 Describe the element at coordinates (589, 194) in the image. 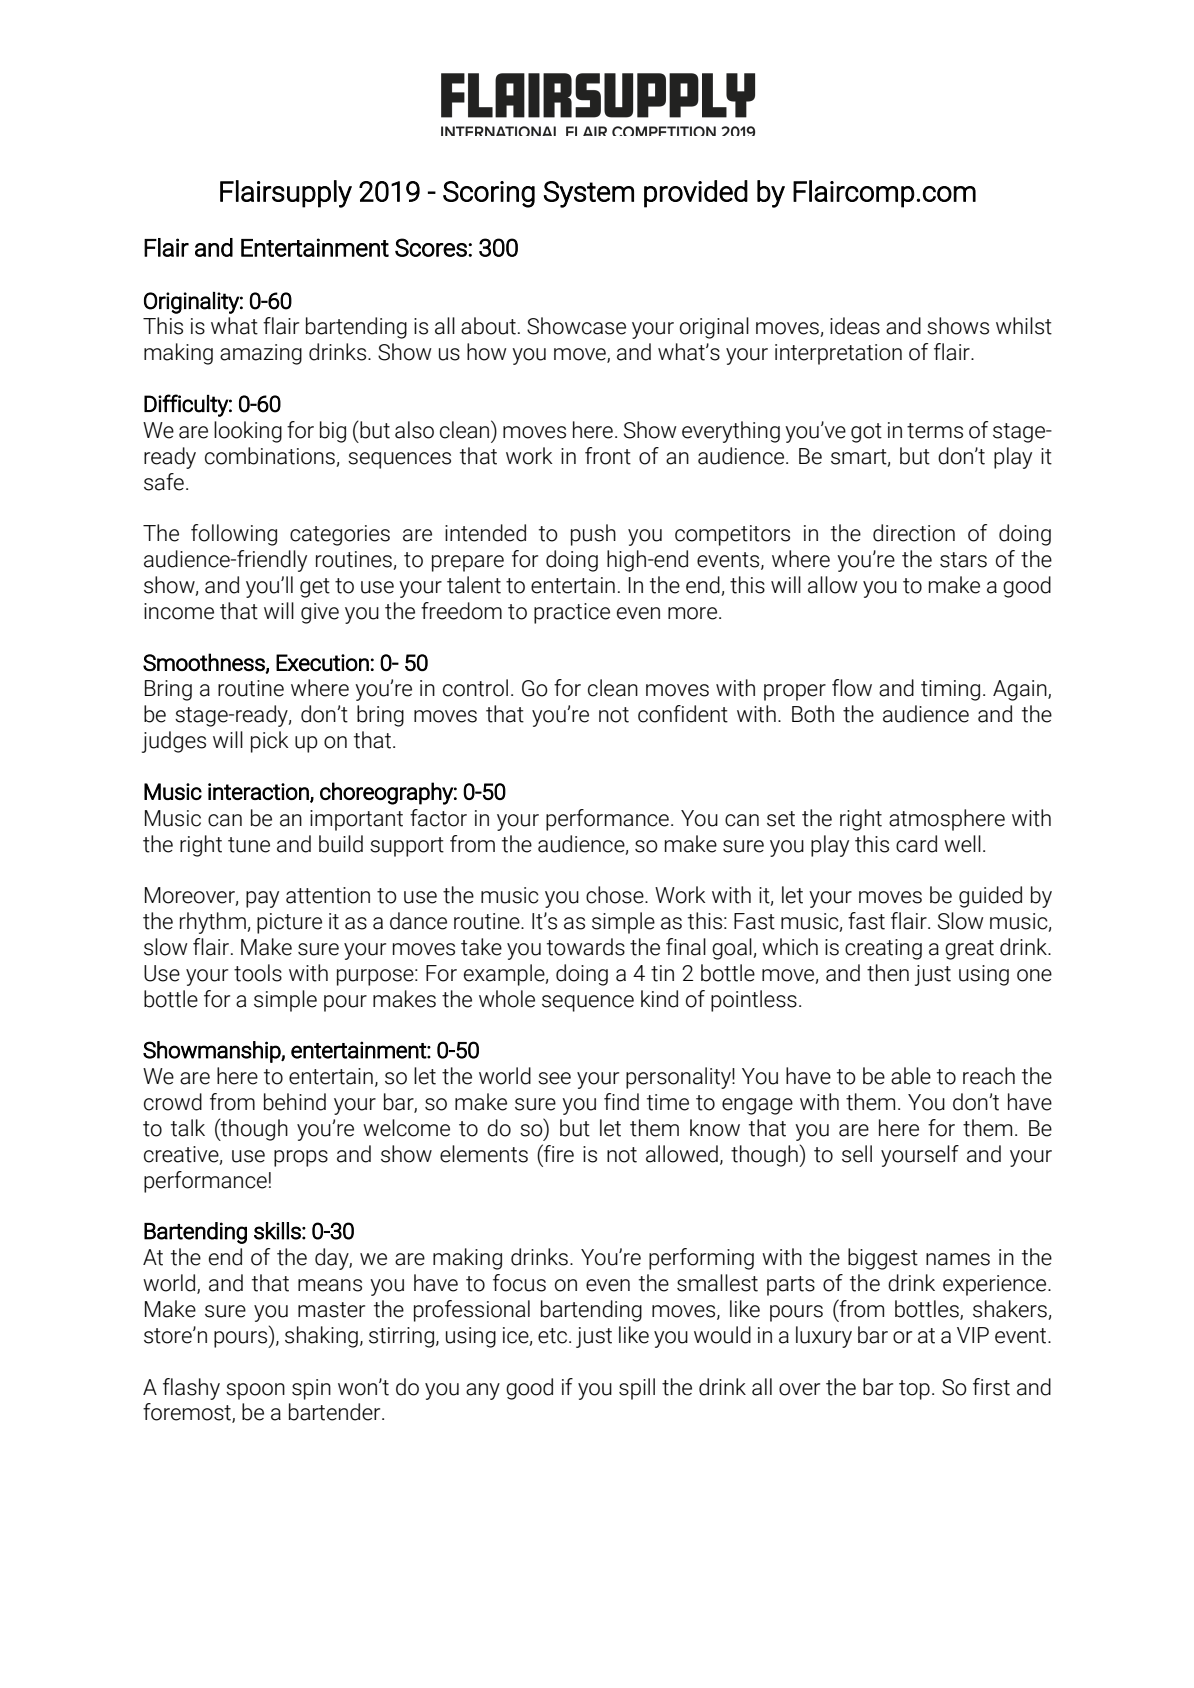

I see `System` at that location.
